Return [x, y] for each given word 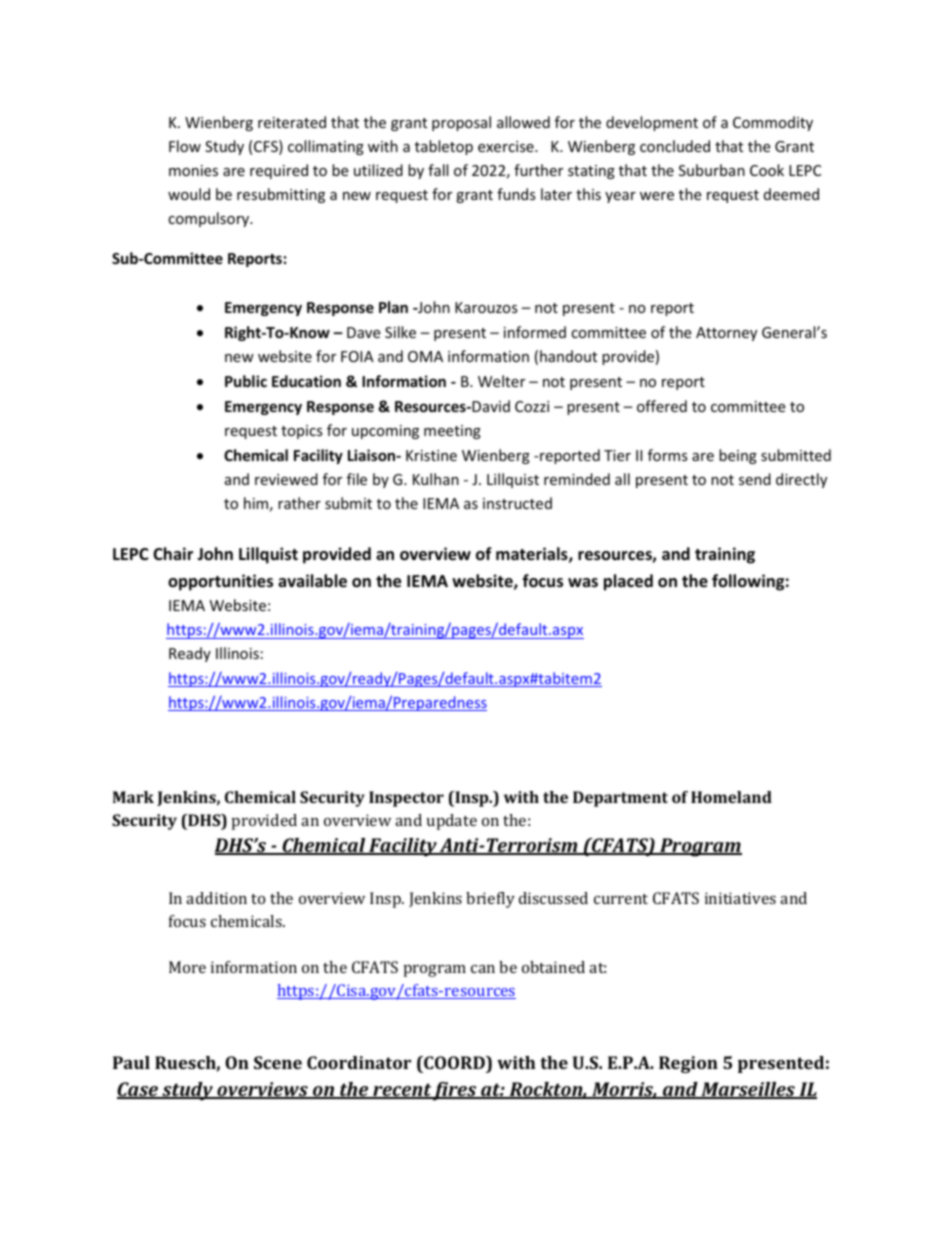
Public [246, 381]
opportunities [220, 582]
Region [688, 1064]
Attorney [726, 334]
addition [216, 898]
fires [455, 1091]
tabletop [444, 147]
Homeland [731, 797]
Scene [278, 1062]
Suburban [712, 170]
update [452, 822]
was [583, 582]
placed [628, 582]
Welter [501, 381]
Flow [185, 146]
